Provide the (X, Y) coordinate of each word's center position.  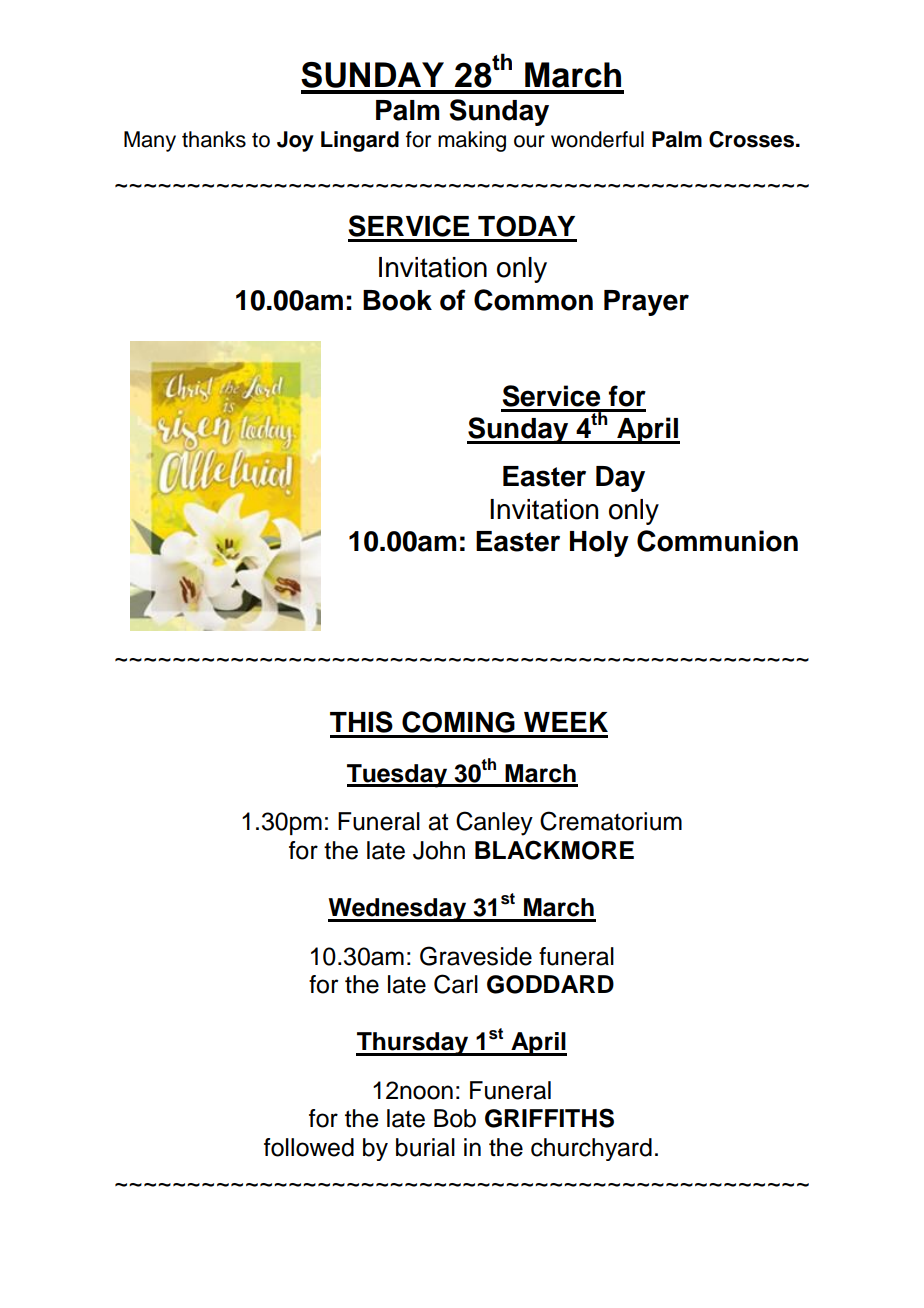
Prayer (646, 303)
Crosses (751, 139)
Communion (717, 541)
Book (397, 300)
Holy (599, 544)
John (439, 850)
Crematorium (611, 821)
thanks (214, 139)
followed (309, 1147)
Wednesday (398, 910)
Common (533, 300)
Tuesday (398, 776)
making (472, 141)
